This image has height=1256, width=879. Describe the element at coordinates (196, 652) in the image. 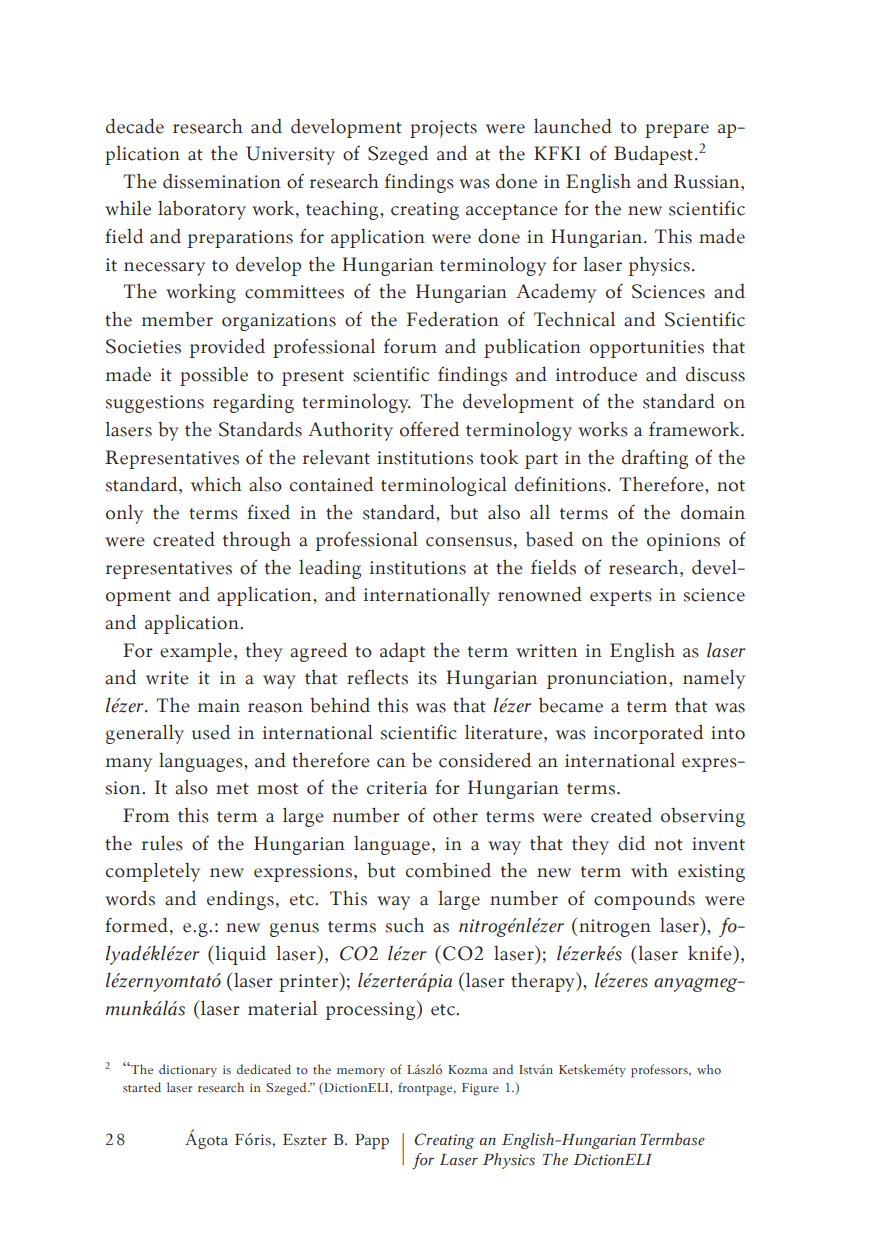

I see `example` at that location.
